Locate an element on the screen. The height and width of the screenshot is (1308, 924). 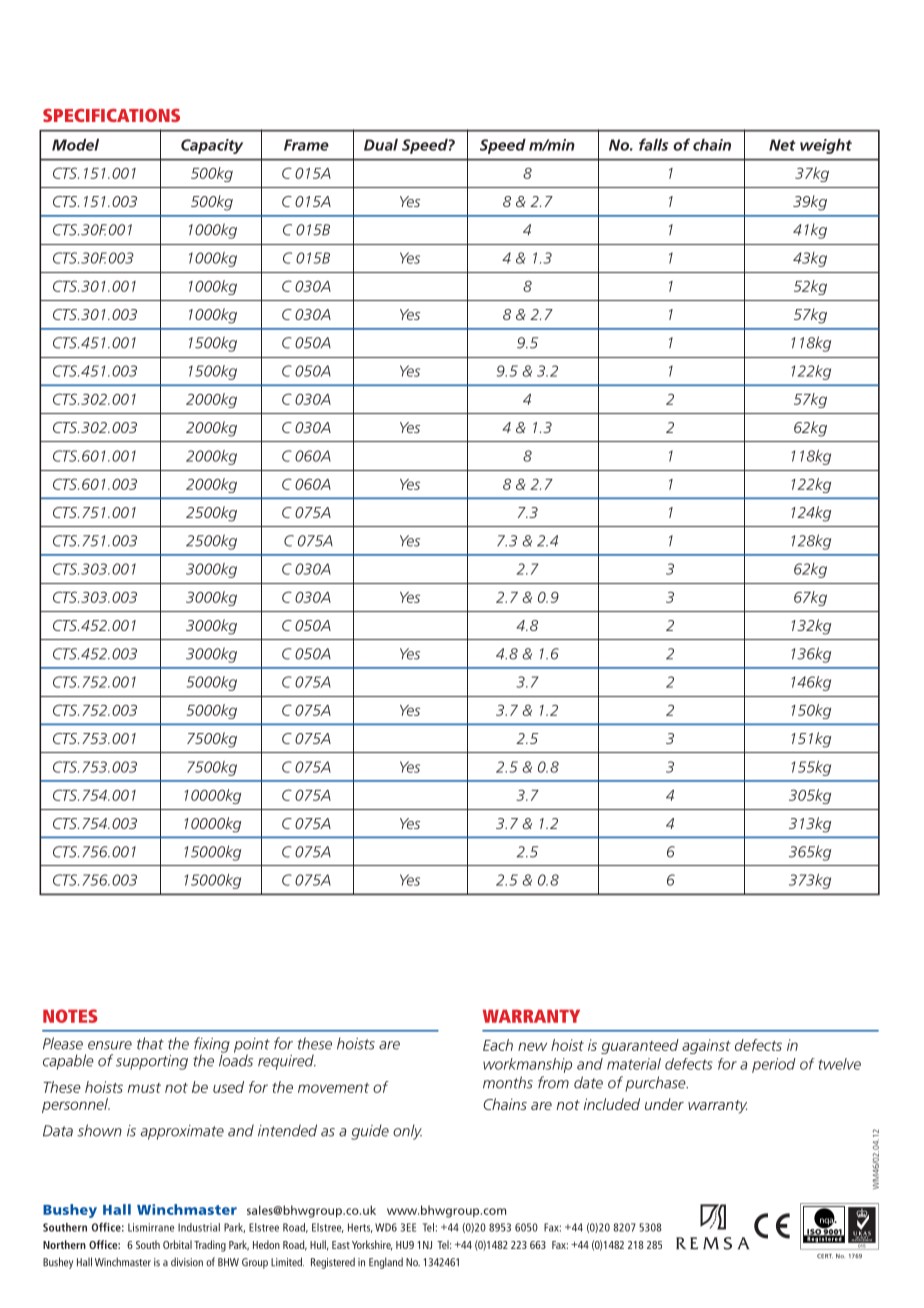
against is located at coordinates (706, 1046).
